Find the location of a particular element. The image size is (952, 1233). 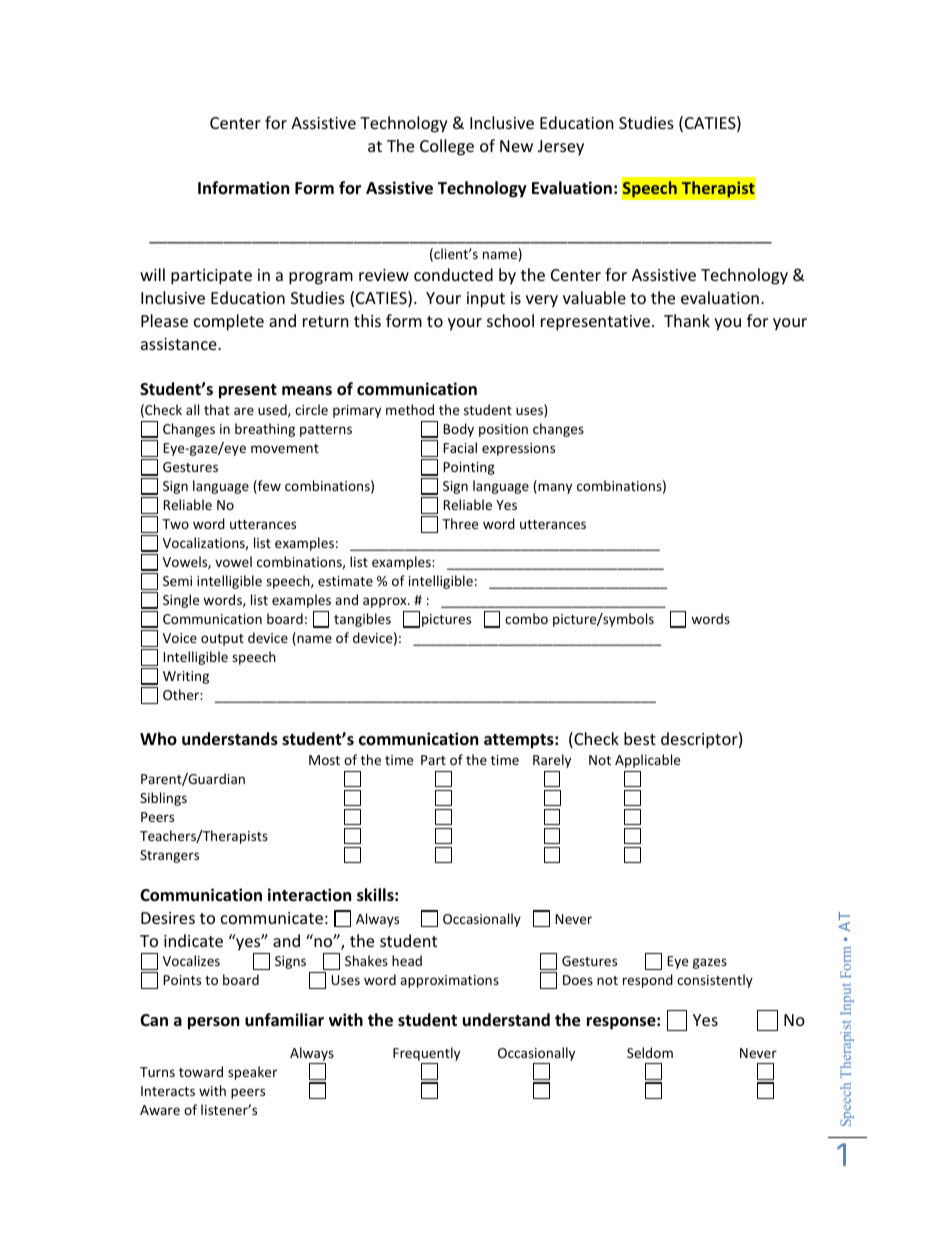

toward is located at coordinates (201, 1071).
